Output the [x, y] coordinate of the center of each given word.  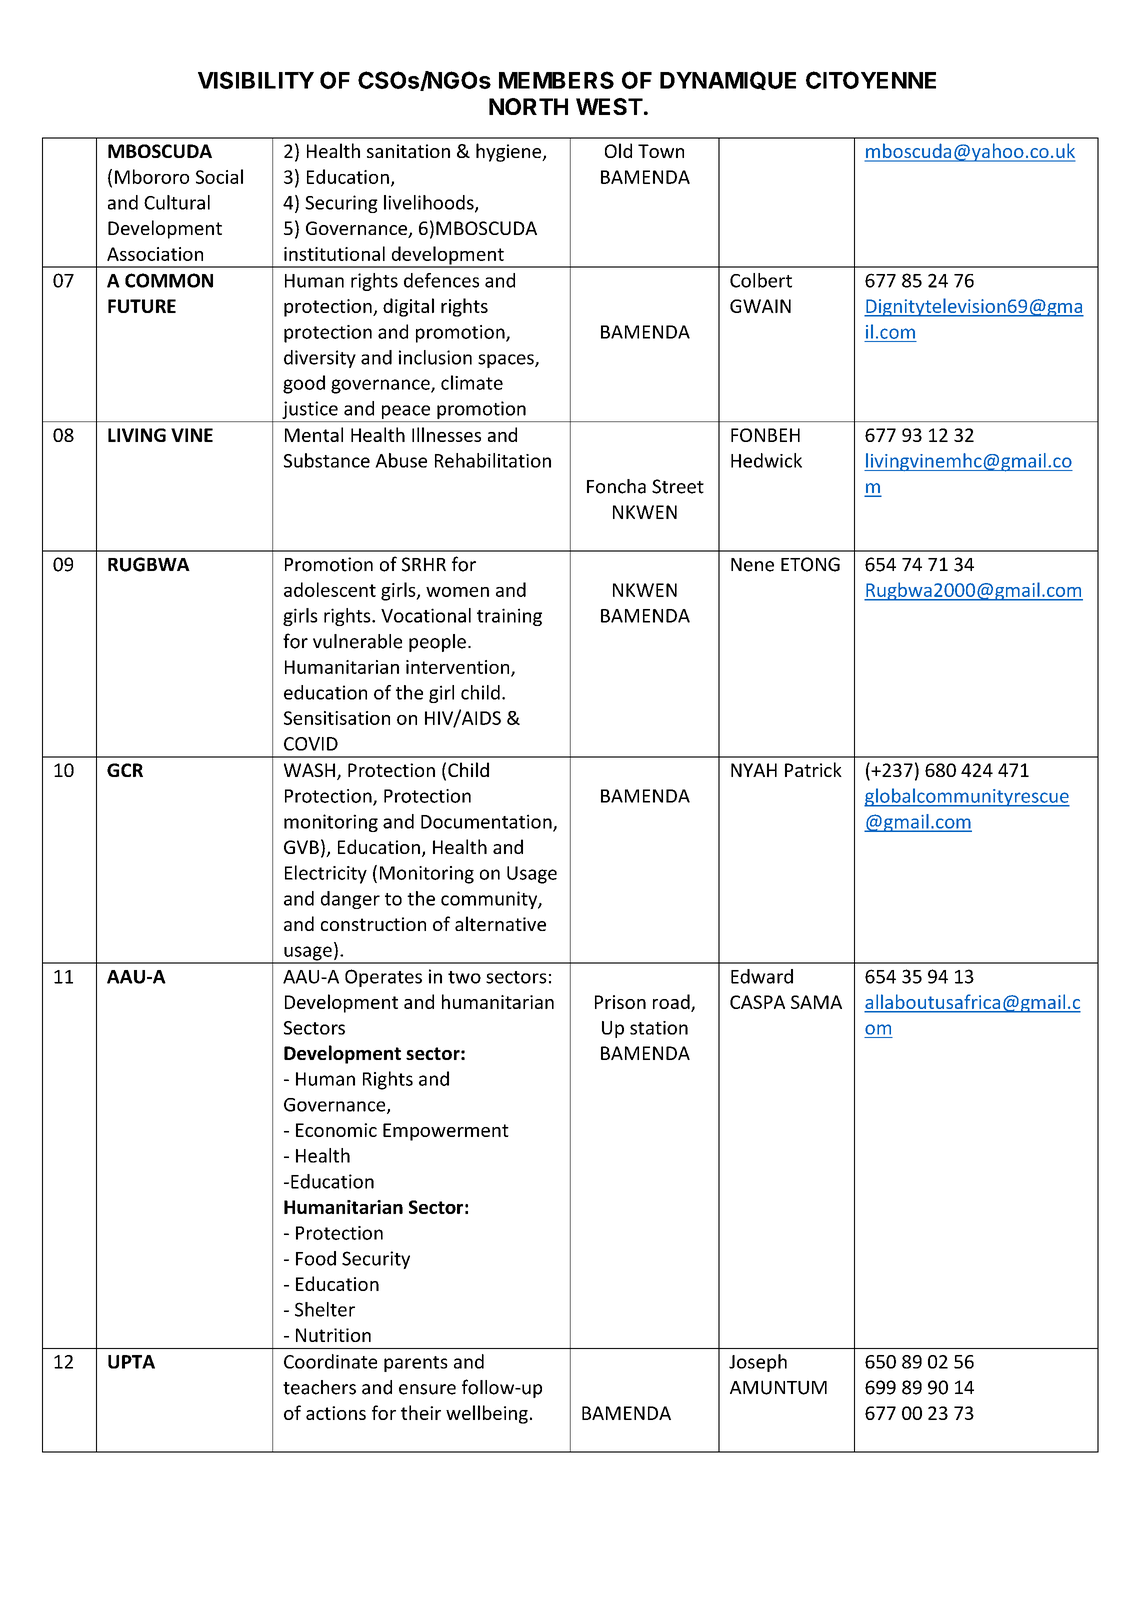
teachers [319, 1387]
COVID [311, 744]
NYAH [754, 770]
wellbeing [487, 1414]
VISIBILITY [256, 80]
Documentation [487, 822]
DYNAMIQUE [728, 80]
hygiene [510, 152]
